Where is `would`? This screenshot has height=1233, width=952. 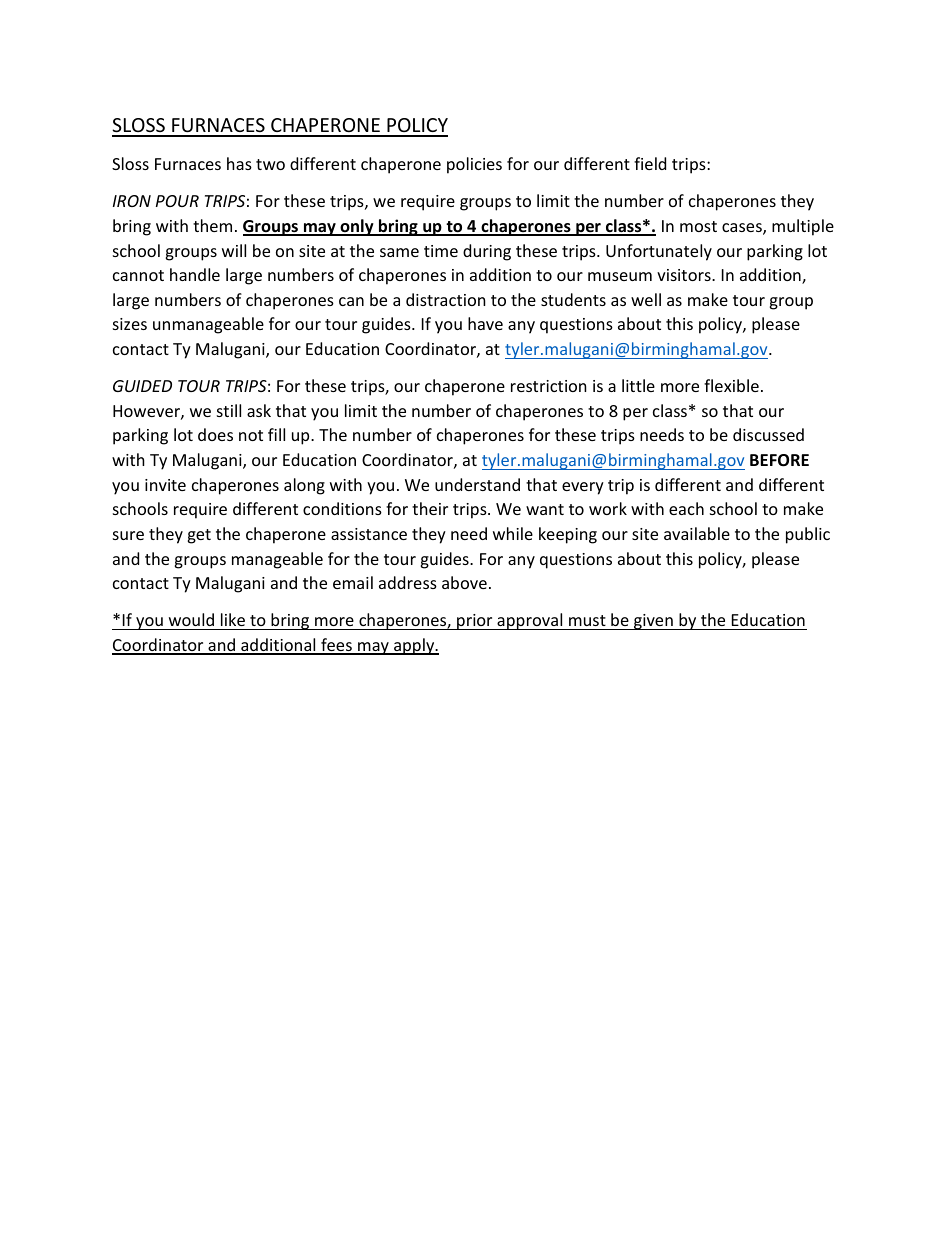
would is located at coordinates (191, 619).
